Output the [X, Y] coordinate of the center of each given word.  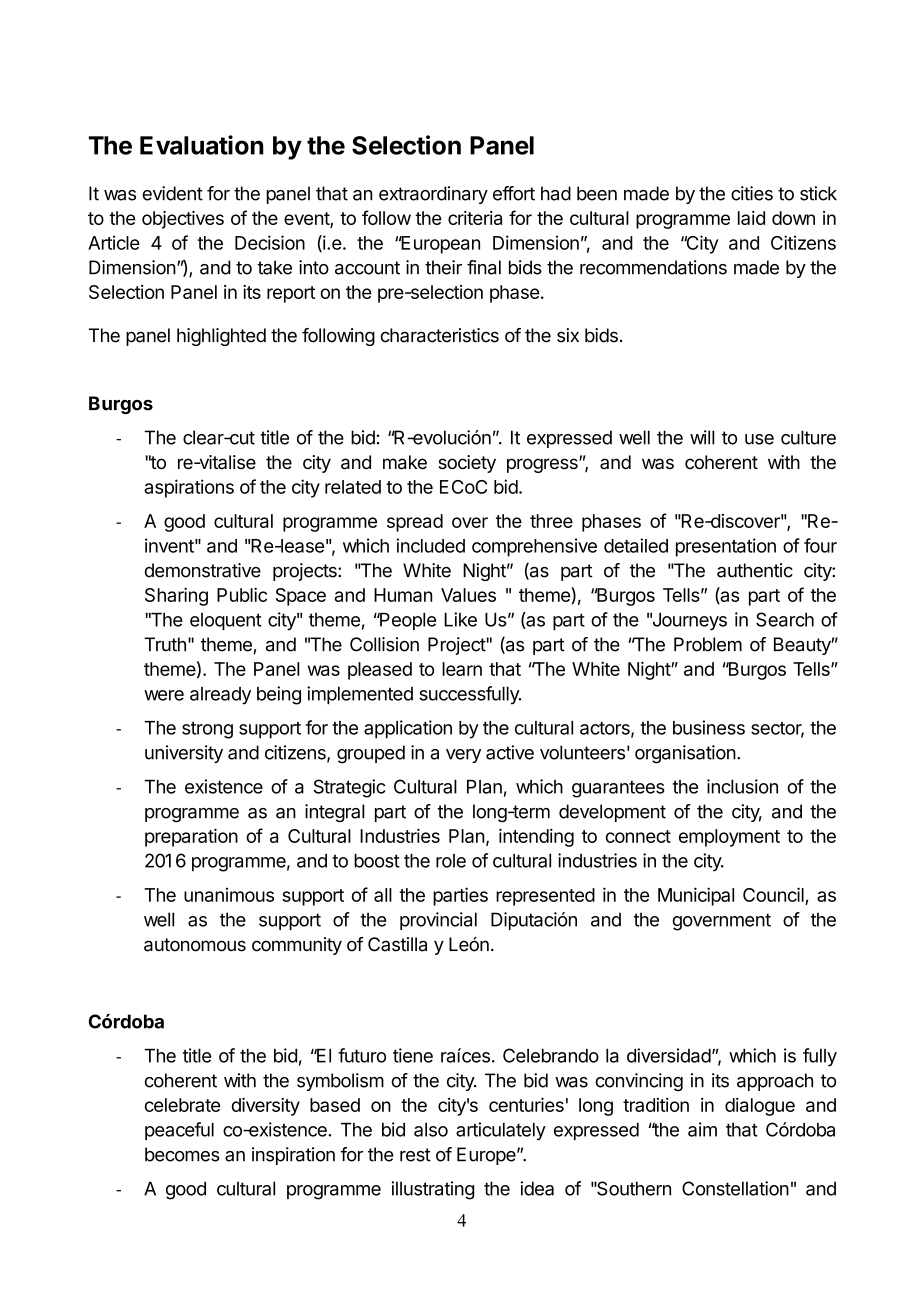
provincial [438, 921]
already [220, 696]
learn [462, 669]
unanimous [229, 895]
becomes [182, 1154]
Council [773, 894]
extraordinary [433, 195]
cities [752, 193]
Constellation [735, 1188]
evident [172, 193]
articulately [501, 1131]
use [759, 439]
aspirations [189, 488]
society [467, 464]
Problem [708, 644]
